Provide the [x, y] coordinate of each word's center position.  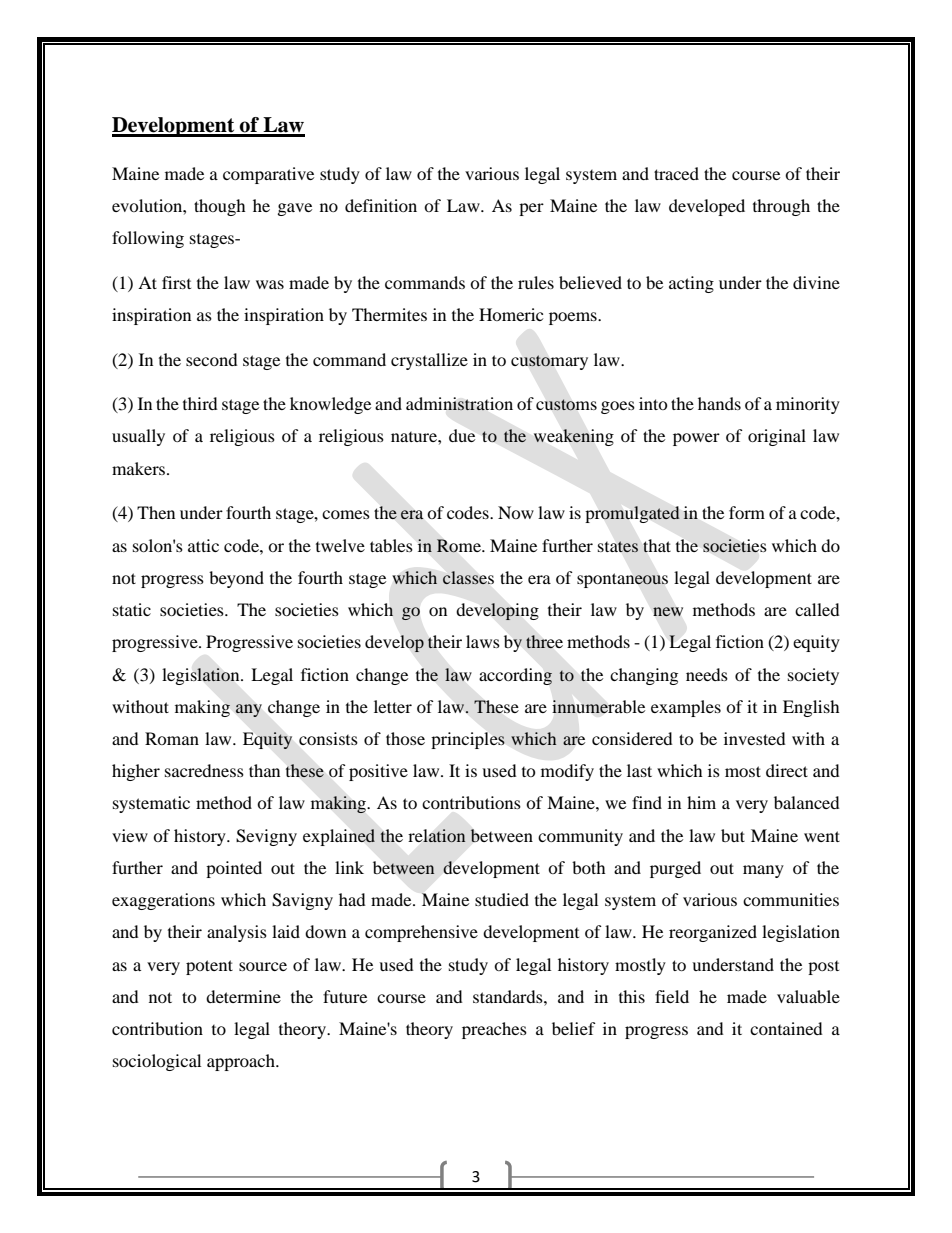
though [220, 207]
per [531, 209]
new [668, 611]
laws [483, 641]
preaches [494, 1030]
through [781, 207]
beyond [236, 579]
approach [242, 1062]
